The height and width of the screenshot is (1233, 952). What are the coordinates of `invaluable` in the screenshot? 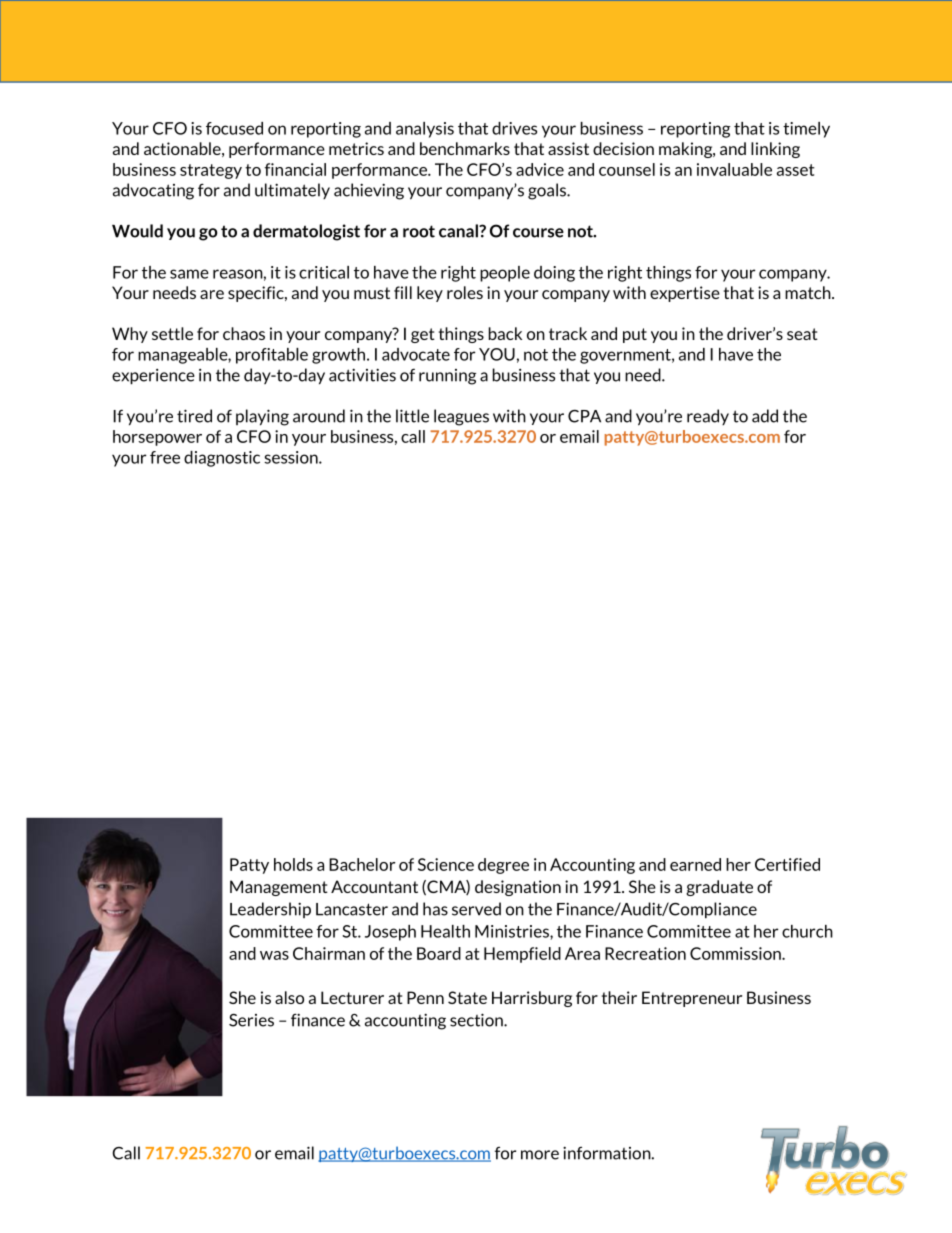 It's located at (734, 169).
